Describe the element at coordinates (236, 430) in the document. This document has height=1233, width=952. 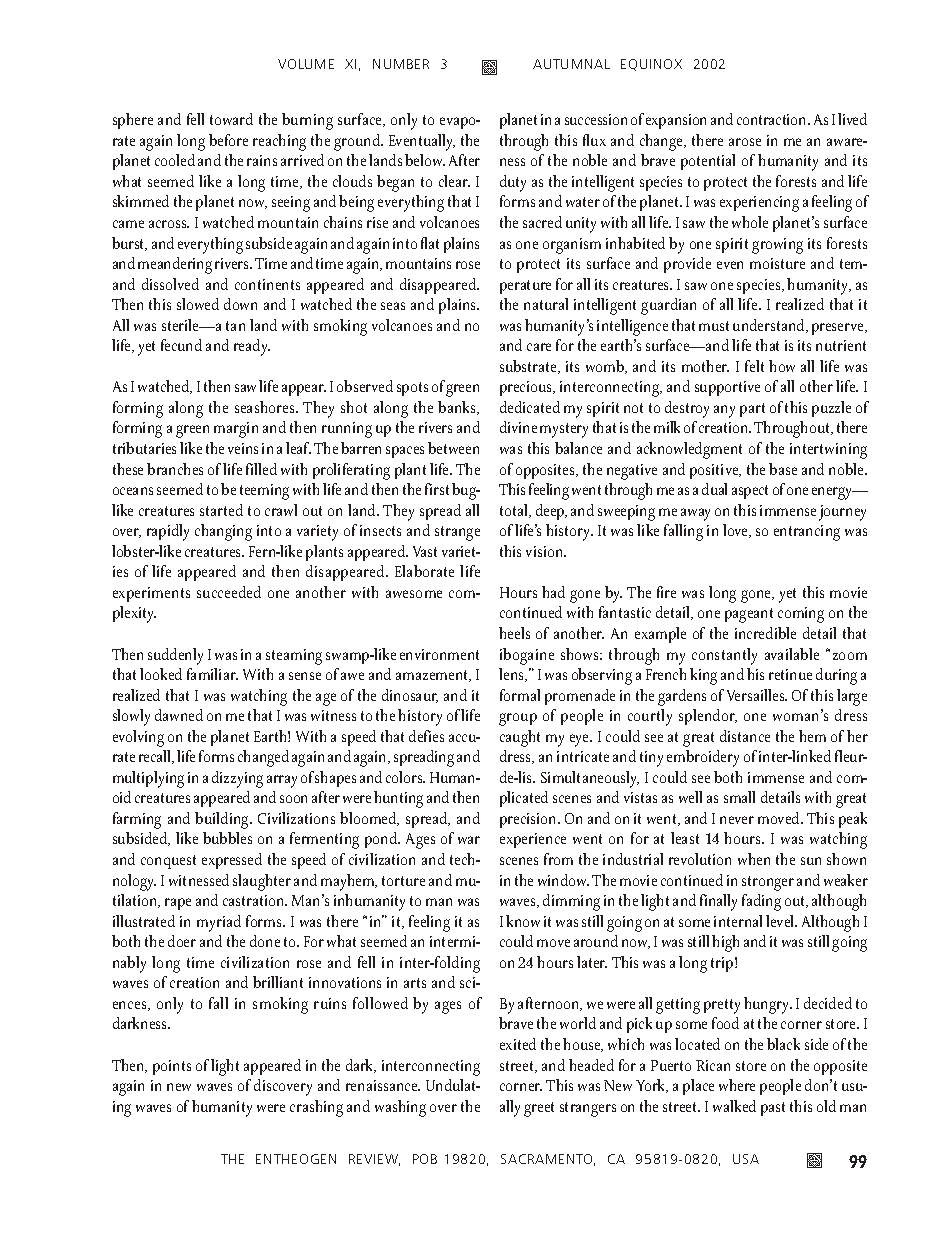
I see `margin` at that location.
